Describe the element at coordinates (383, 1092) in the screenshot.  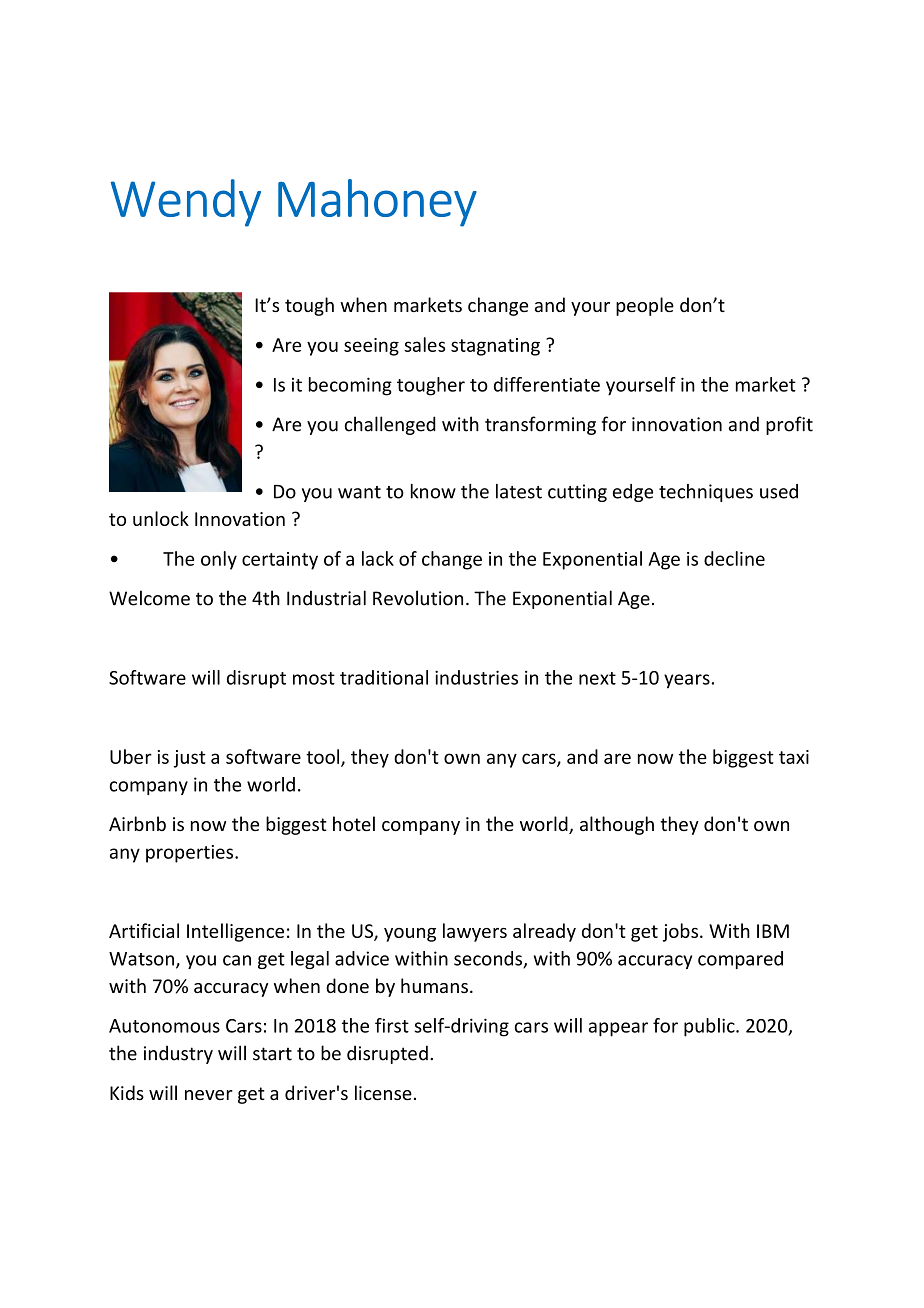
I see `license` at that location.
